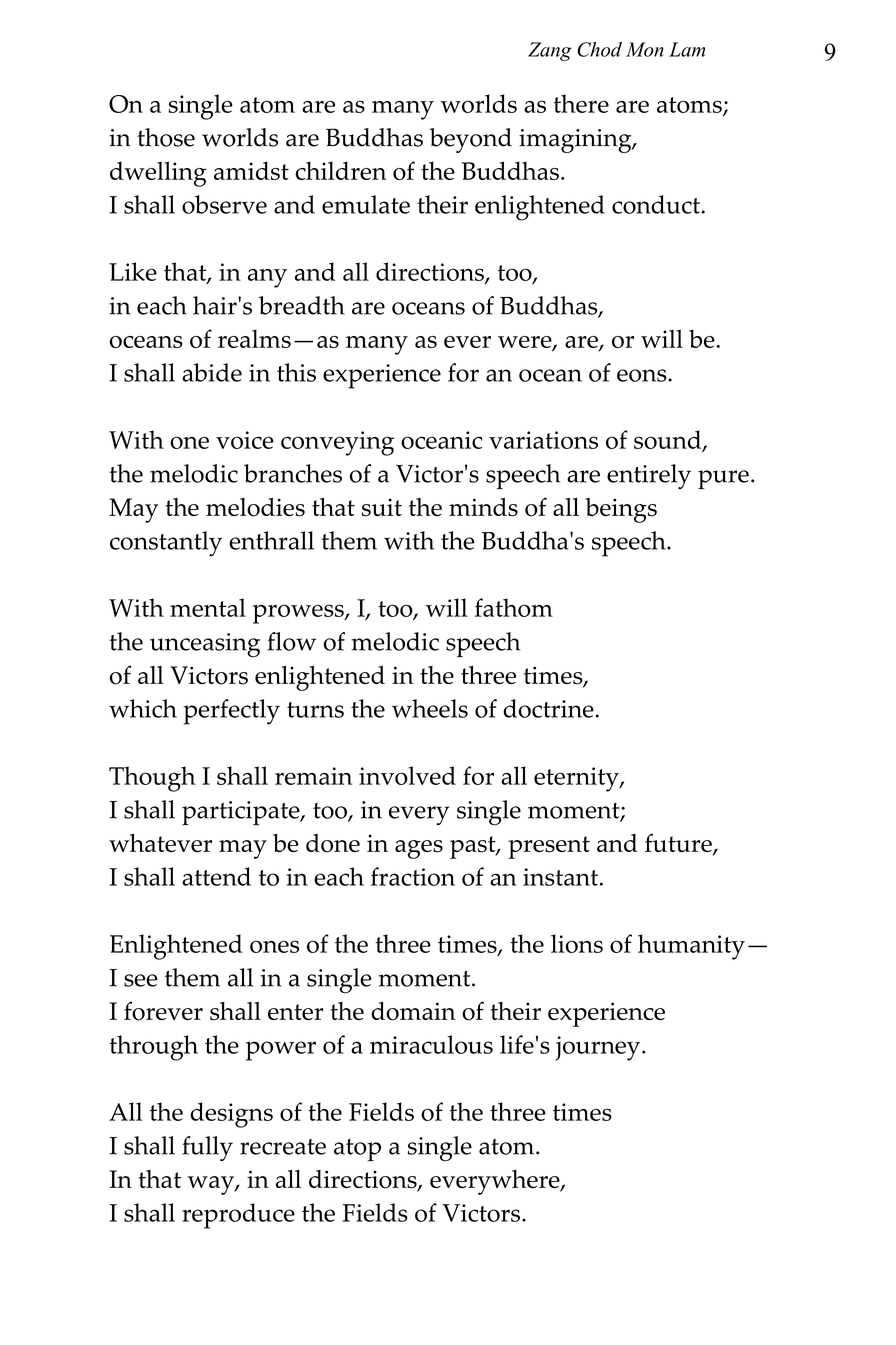 Image resolution: width=896 pixels, height=1345 pixels. What do you see at coordinates (621, 510) in the screenshot?
I see `beings` at bounding box center [621, 510].
